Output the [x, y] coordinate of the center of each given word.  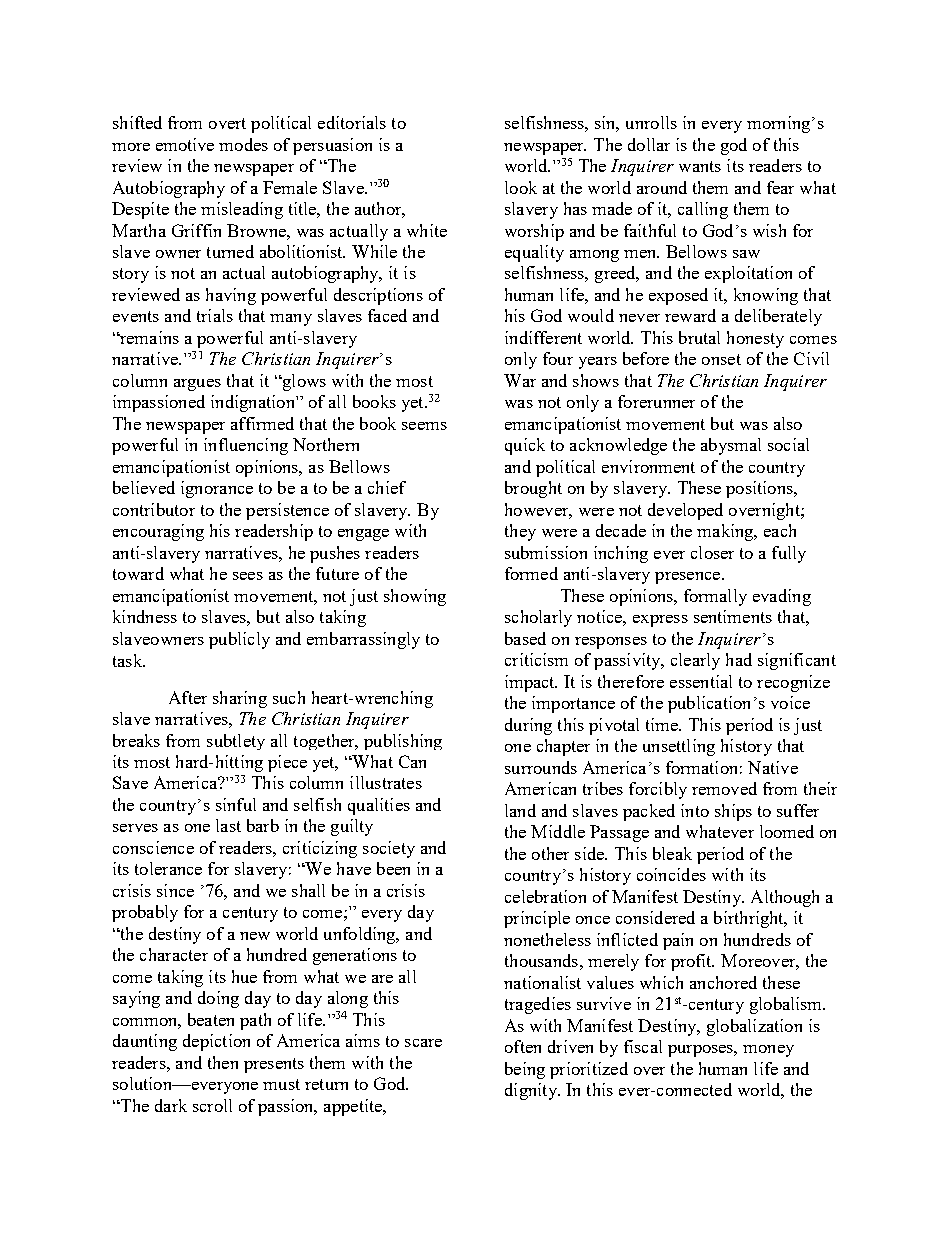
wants [700, 166]
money [768, 1051]
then [223, 1062]
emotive [185, 144]
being [525, 1070]
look [521, 187]
